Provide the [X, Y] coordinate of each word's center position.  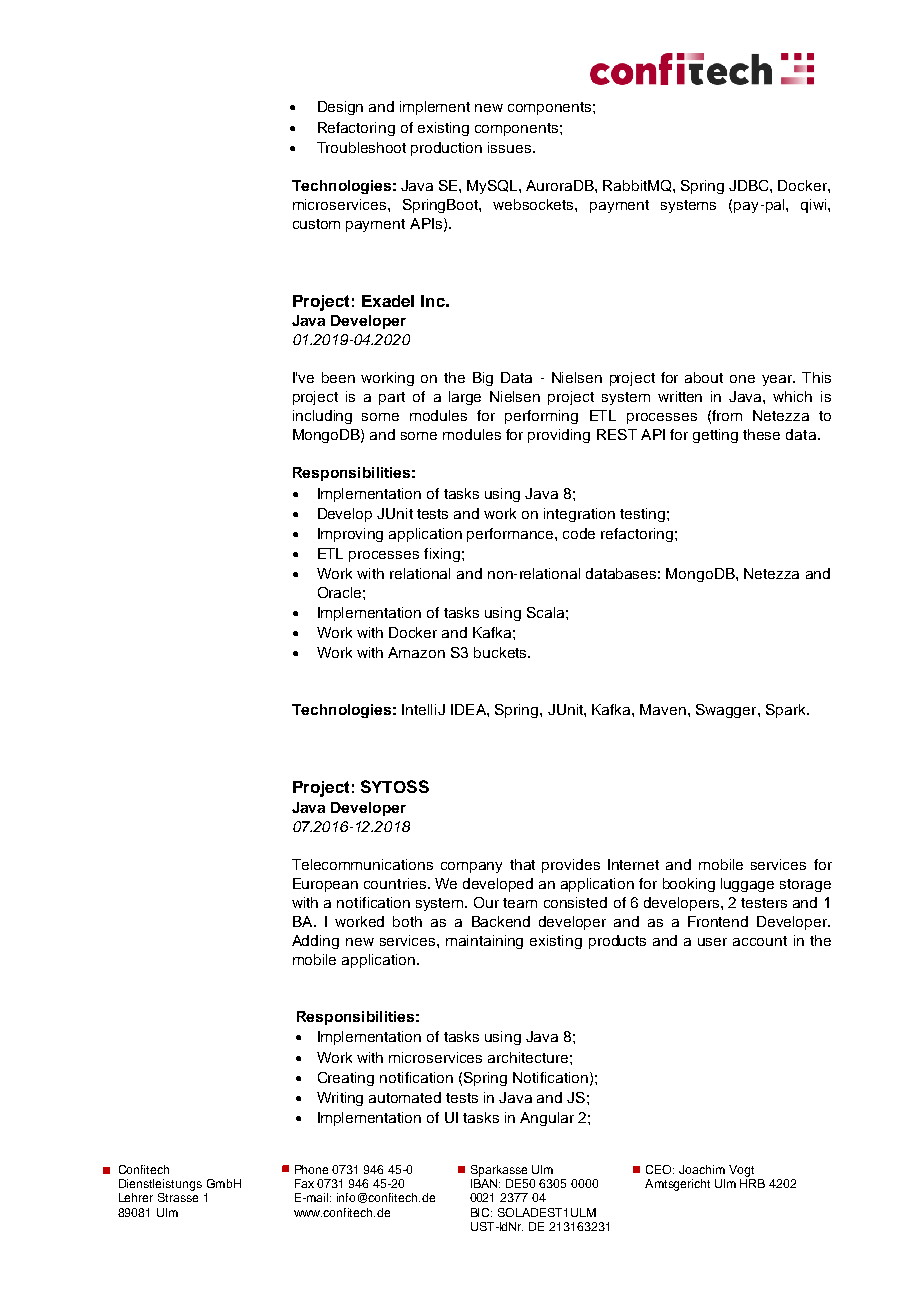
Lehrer [136, 1197]
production [446, 149]
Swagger [727, 711]
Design [340, 108]
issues [511, 147]
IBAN [485, 1183]
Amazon [416, 652]
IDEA [469, 709]
